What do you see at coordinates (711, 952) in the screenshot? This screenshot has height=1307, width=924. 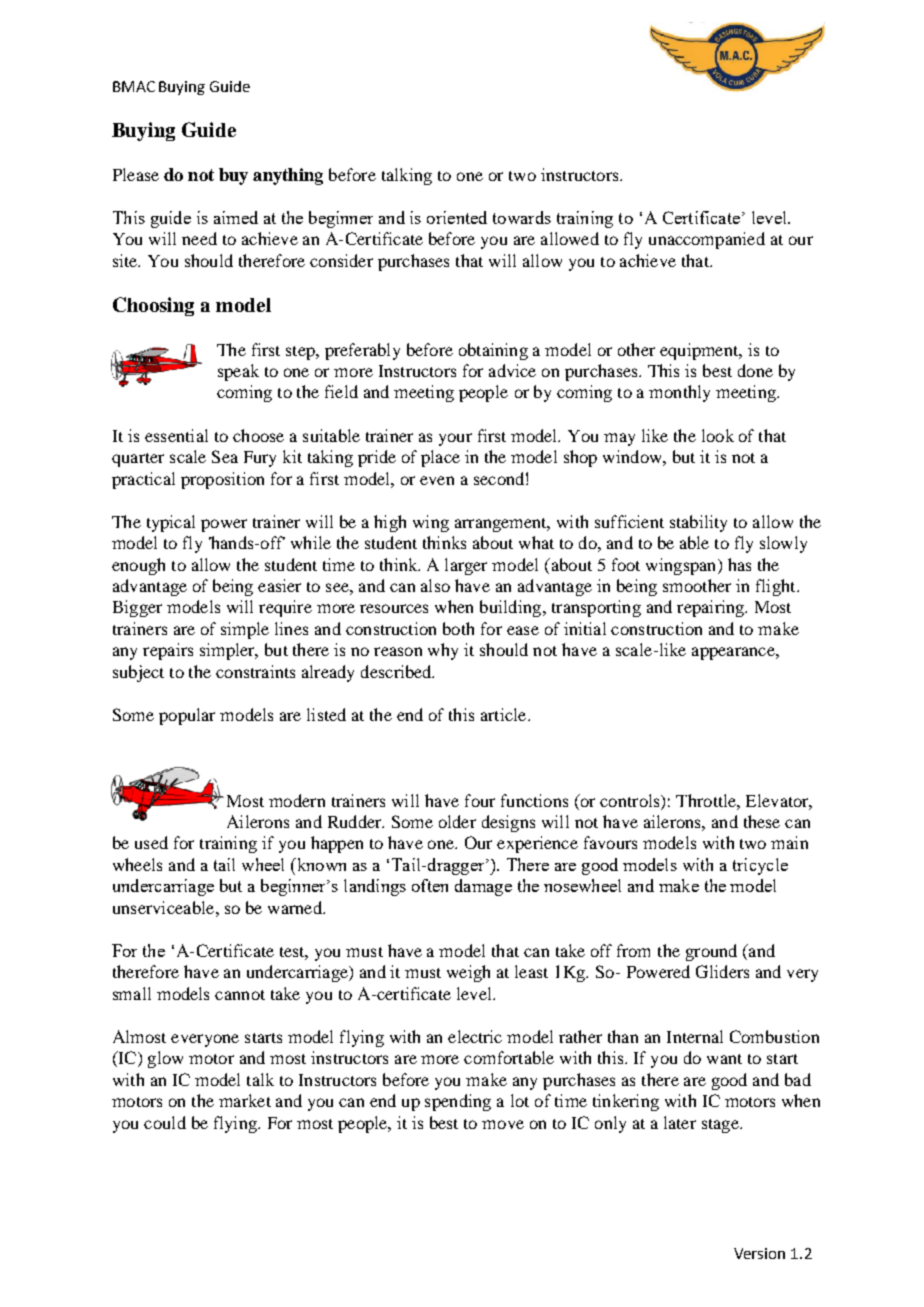 I see `ground` at bounding box center [711, 952].
